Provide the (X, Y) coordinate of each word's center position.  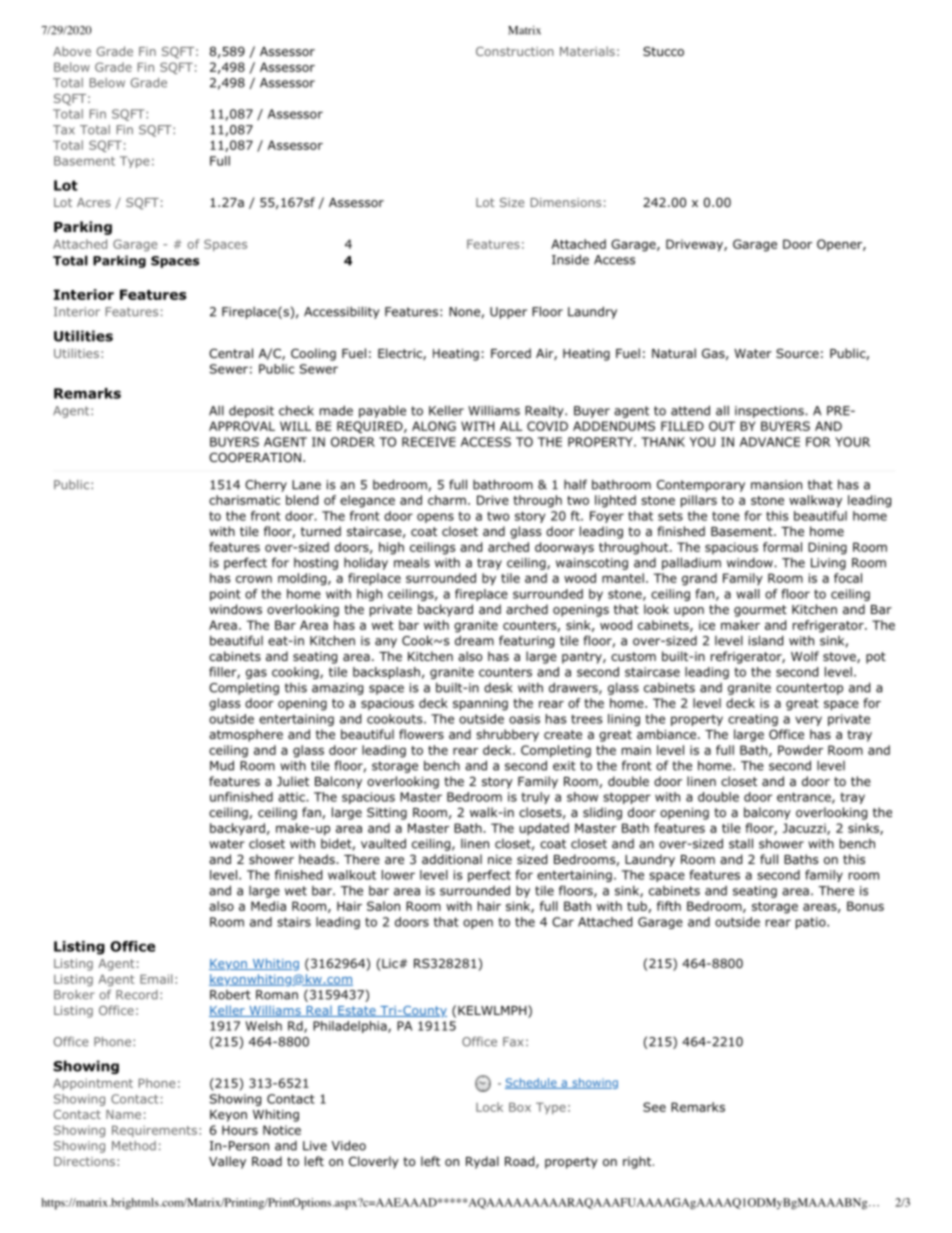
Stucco (663, 51)
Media (268, 906)
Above (72, 51)
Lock (489, 1107)
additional (452, 859)
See (654, 1107)
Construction (515, 51)
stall (741, 843)
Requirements (154, 1131)
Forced (511, 353)
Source (797, 353)
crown (254, 579)
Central (231, 353)
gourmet (760, 611)
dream (474, 640)
